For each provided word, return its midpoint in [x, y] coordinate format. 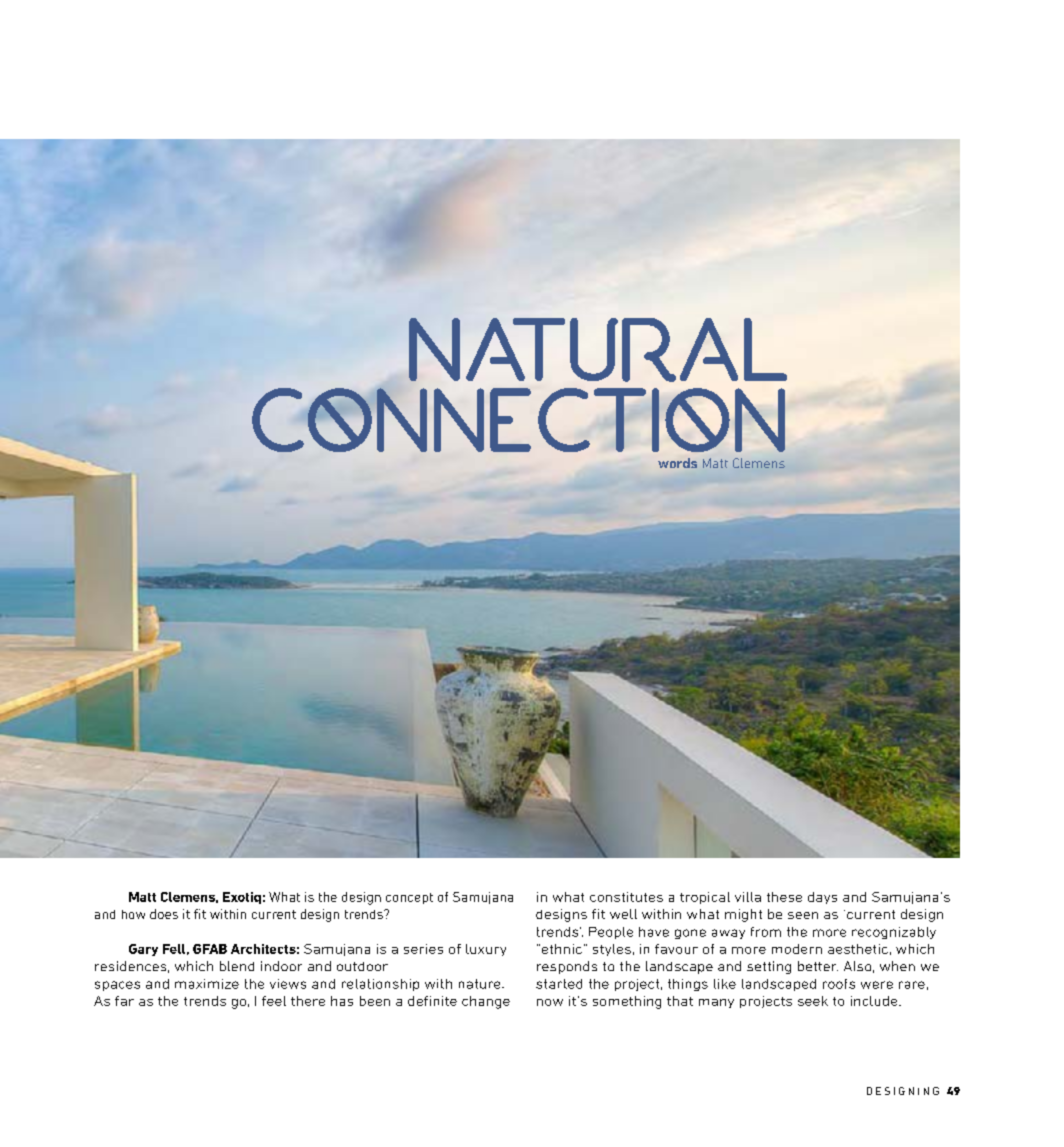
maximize [207, 984]
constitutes [626, 897]
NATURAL [598, 350]
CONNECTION [518, 420]
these [784, 897]
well [623, 914]
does [164, 914]
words [677, 463]
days [822, 898]
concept [409, 898]
